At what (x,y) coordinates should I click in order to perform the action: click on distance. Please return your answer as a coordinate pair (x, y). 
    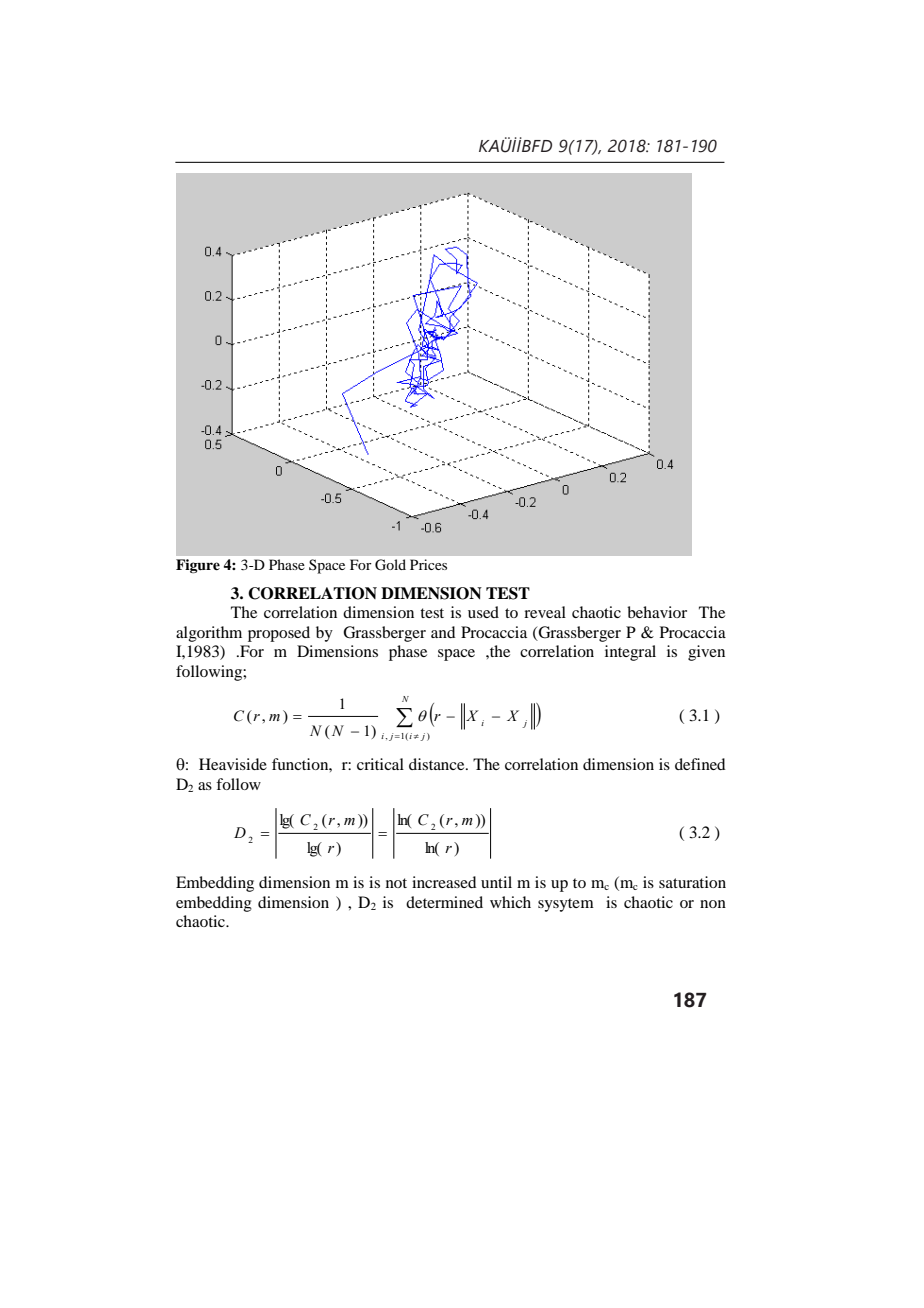
    Looking at the image, I should click on (438, 764).
